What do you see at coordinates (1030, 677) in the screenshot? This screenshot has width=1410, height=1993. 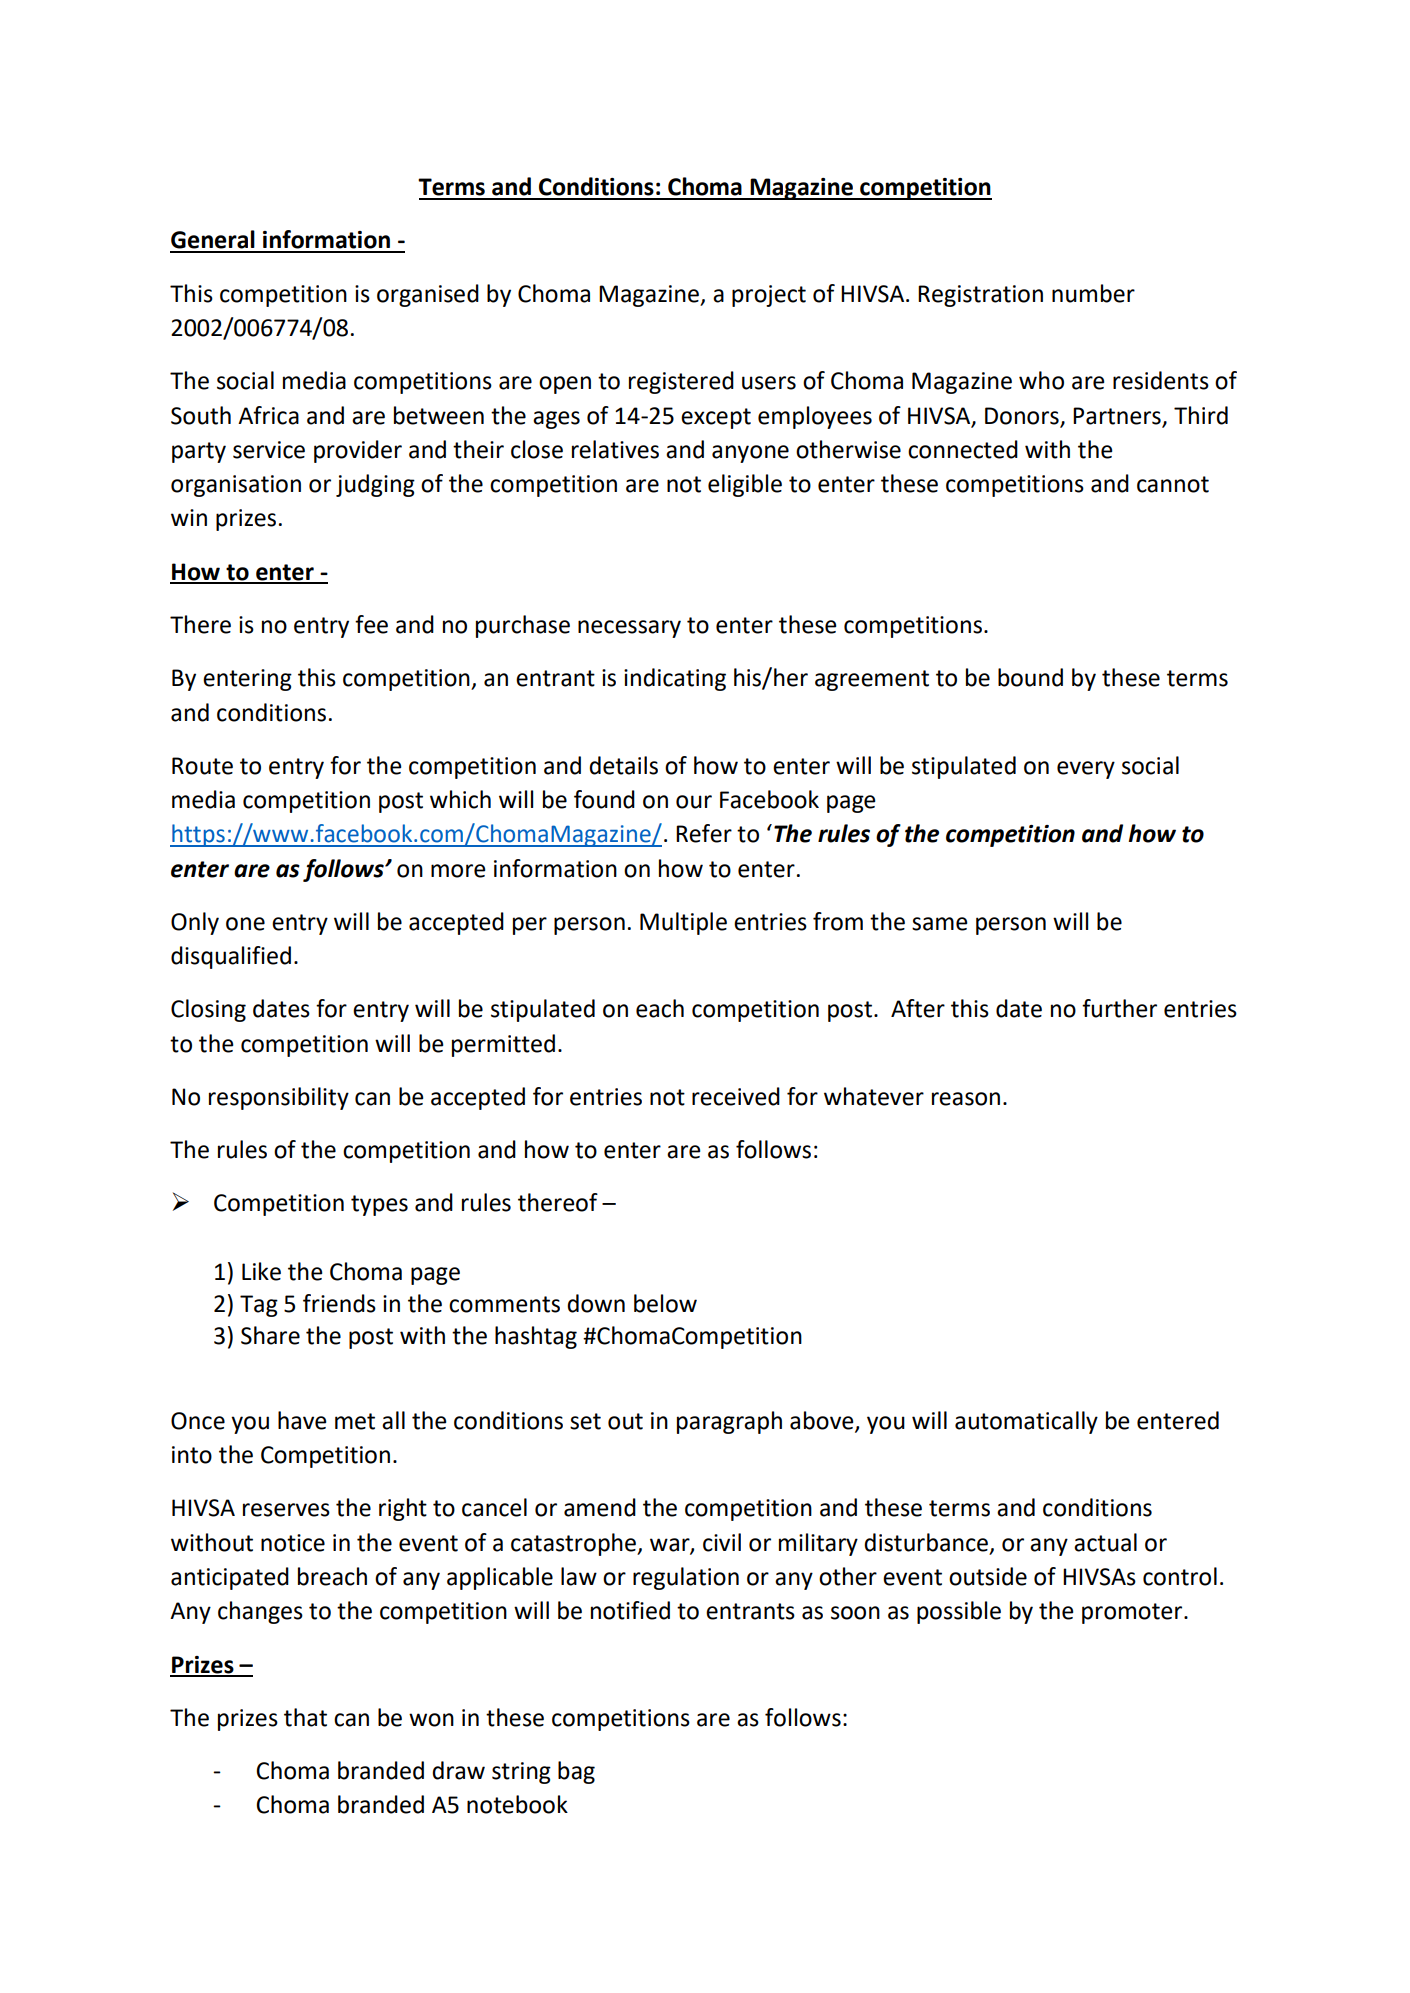 I see `bound` at bounding box center [1030, 677].
